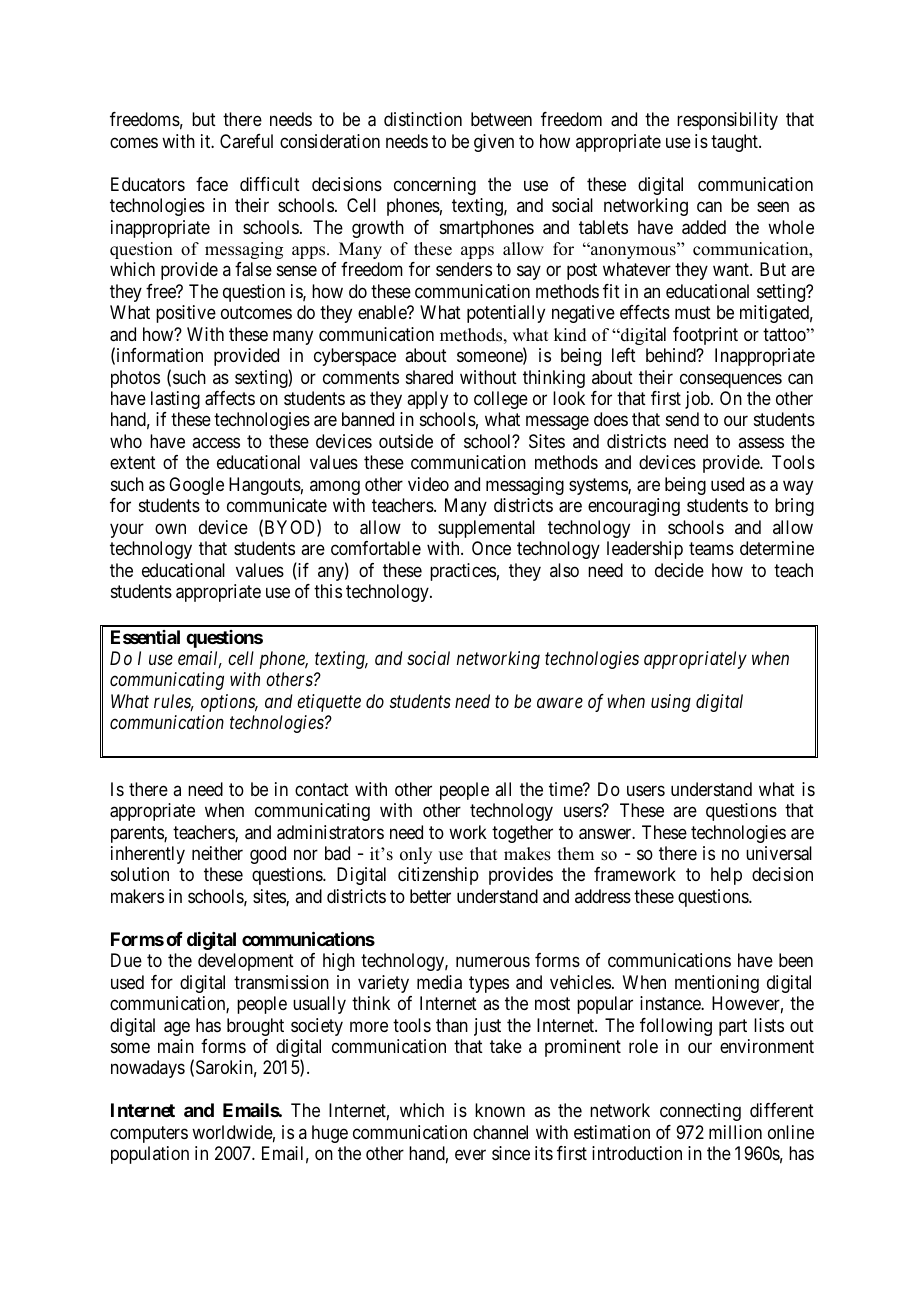 Image resolution: width=924 pixels, height=1308 pixels. Describe the element at coordinates (145, 637) in the image. I see `Essential` at that location.
